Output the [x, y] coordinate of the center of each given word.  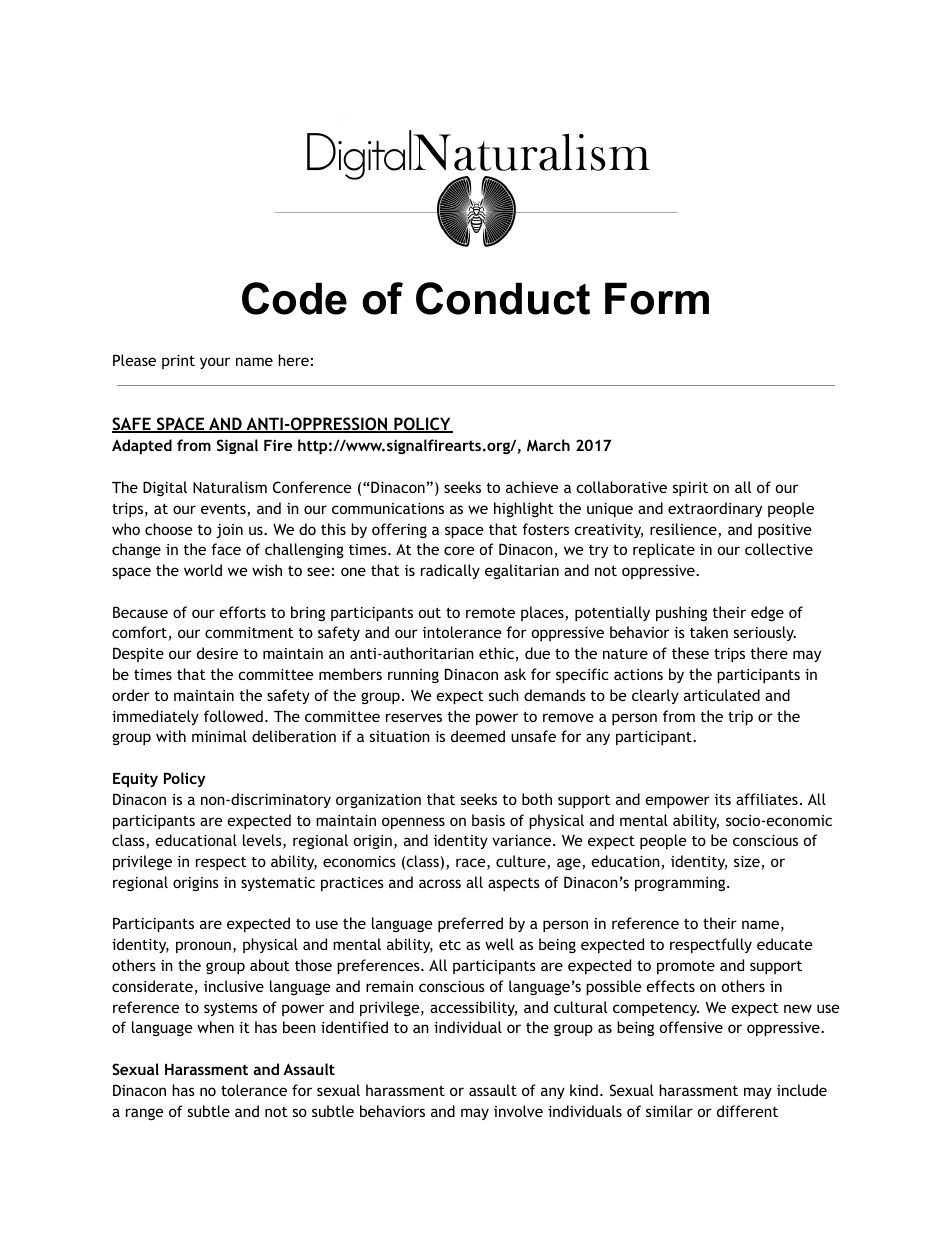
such [504, 695]
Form [657, 298]
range [145, 1114]
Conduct [503, 298]
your [215, 363]
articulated [722, 695]
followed [233, 716]
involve [518, 1111]
